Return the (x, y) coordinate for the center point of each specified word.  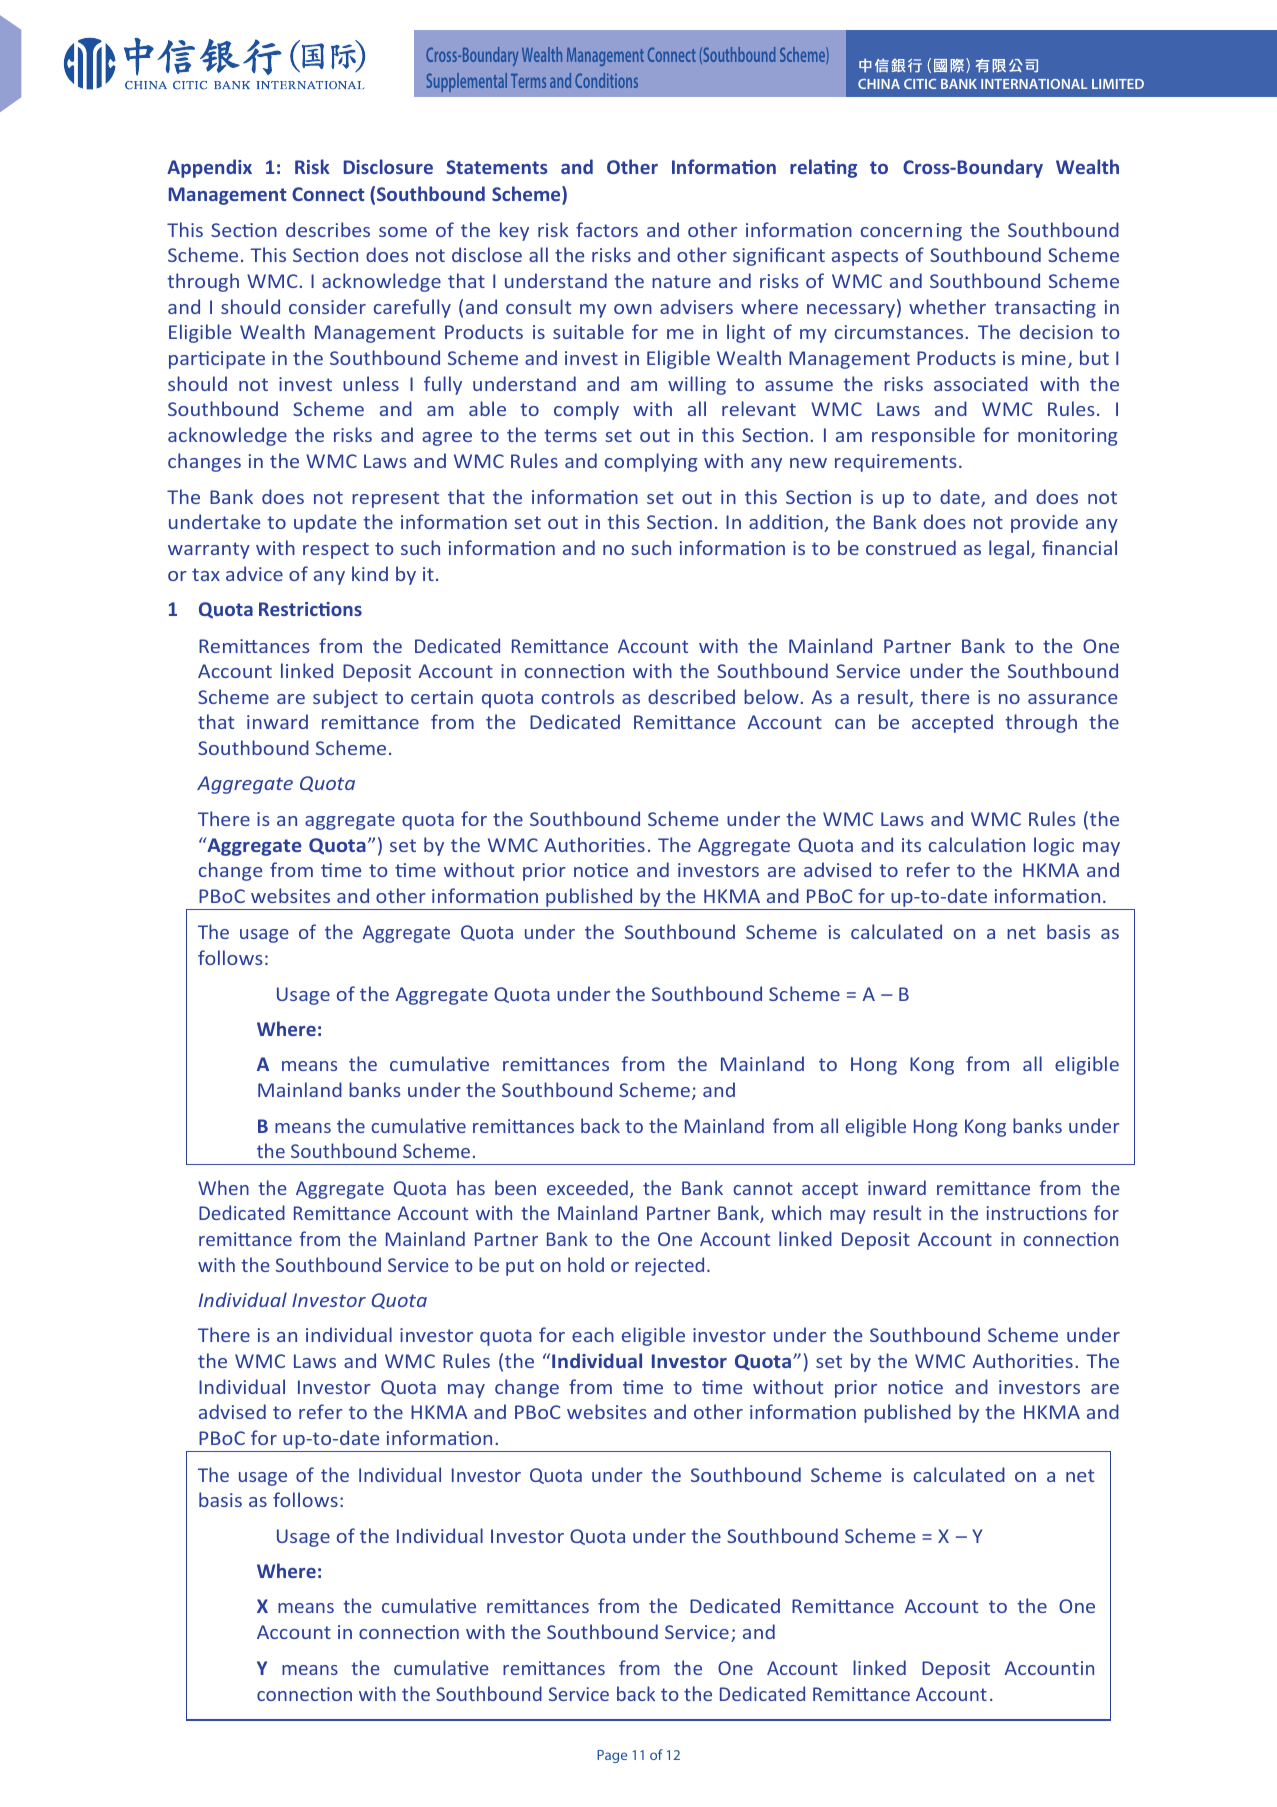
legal (1010, 549)
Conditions (606, 80)
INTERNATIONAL (1034, 84)
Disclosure (388, 166)
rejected (669, 1266)
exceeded (587, 1187)
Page (612, 1756)
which (796, 1212)
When (223, 1187)
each (593, 1334)
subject (345, 698)
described (691, 696)
